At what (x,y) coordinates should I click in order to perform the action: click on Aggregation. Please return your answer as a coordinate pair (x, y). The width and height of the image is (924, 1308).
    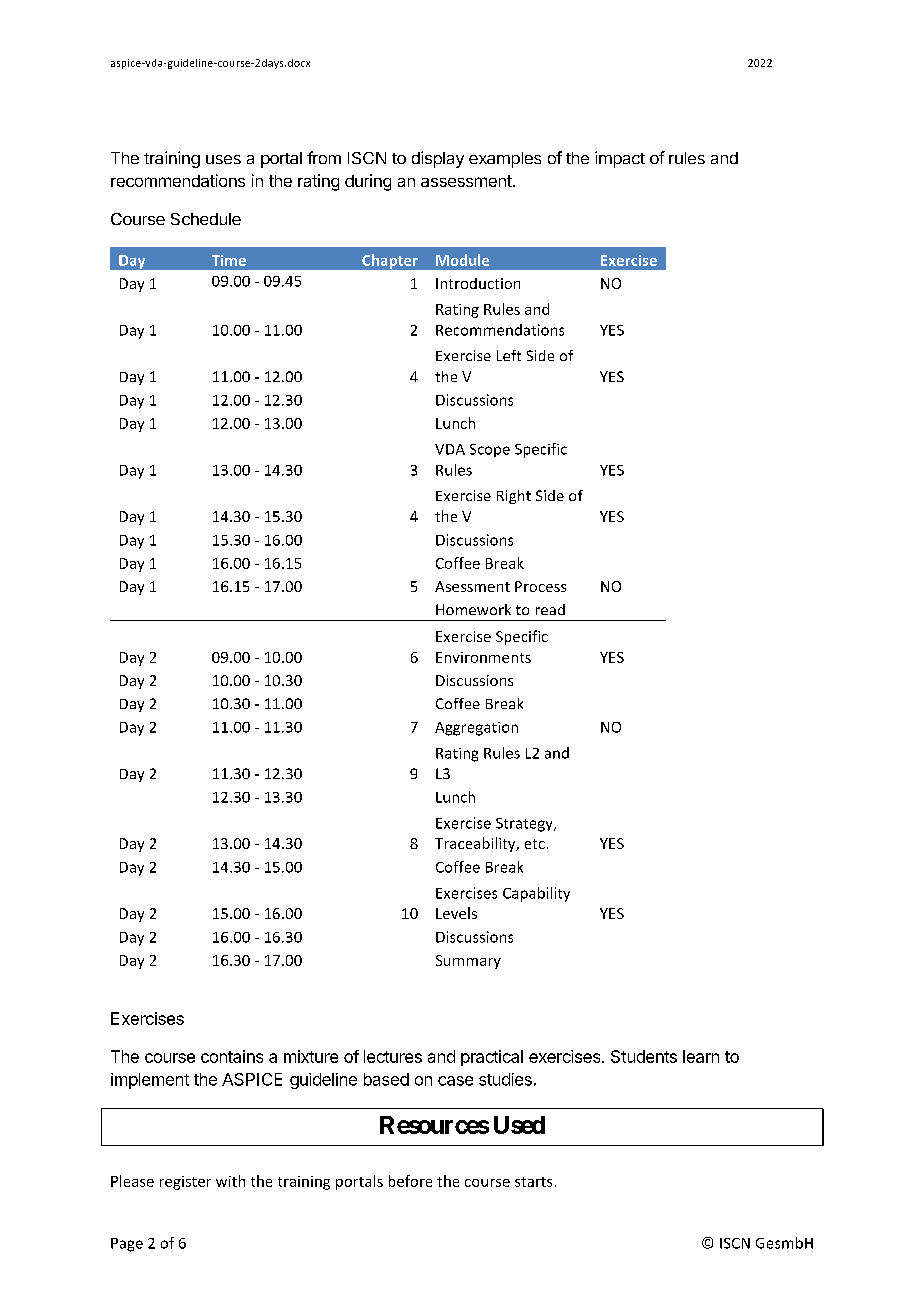
    Looking at the image, I should click on (476, 729).
